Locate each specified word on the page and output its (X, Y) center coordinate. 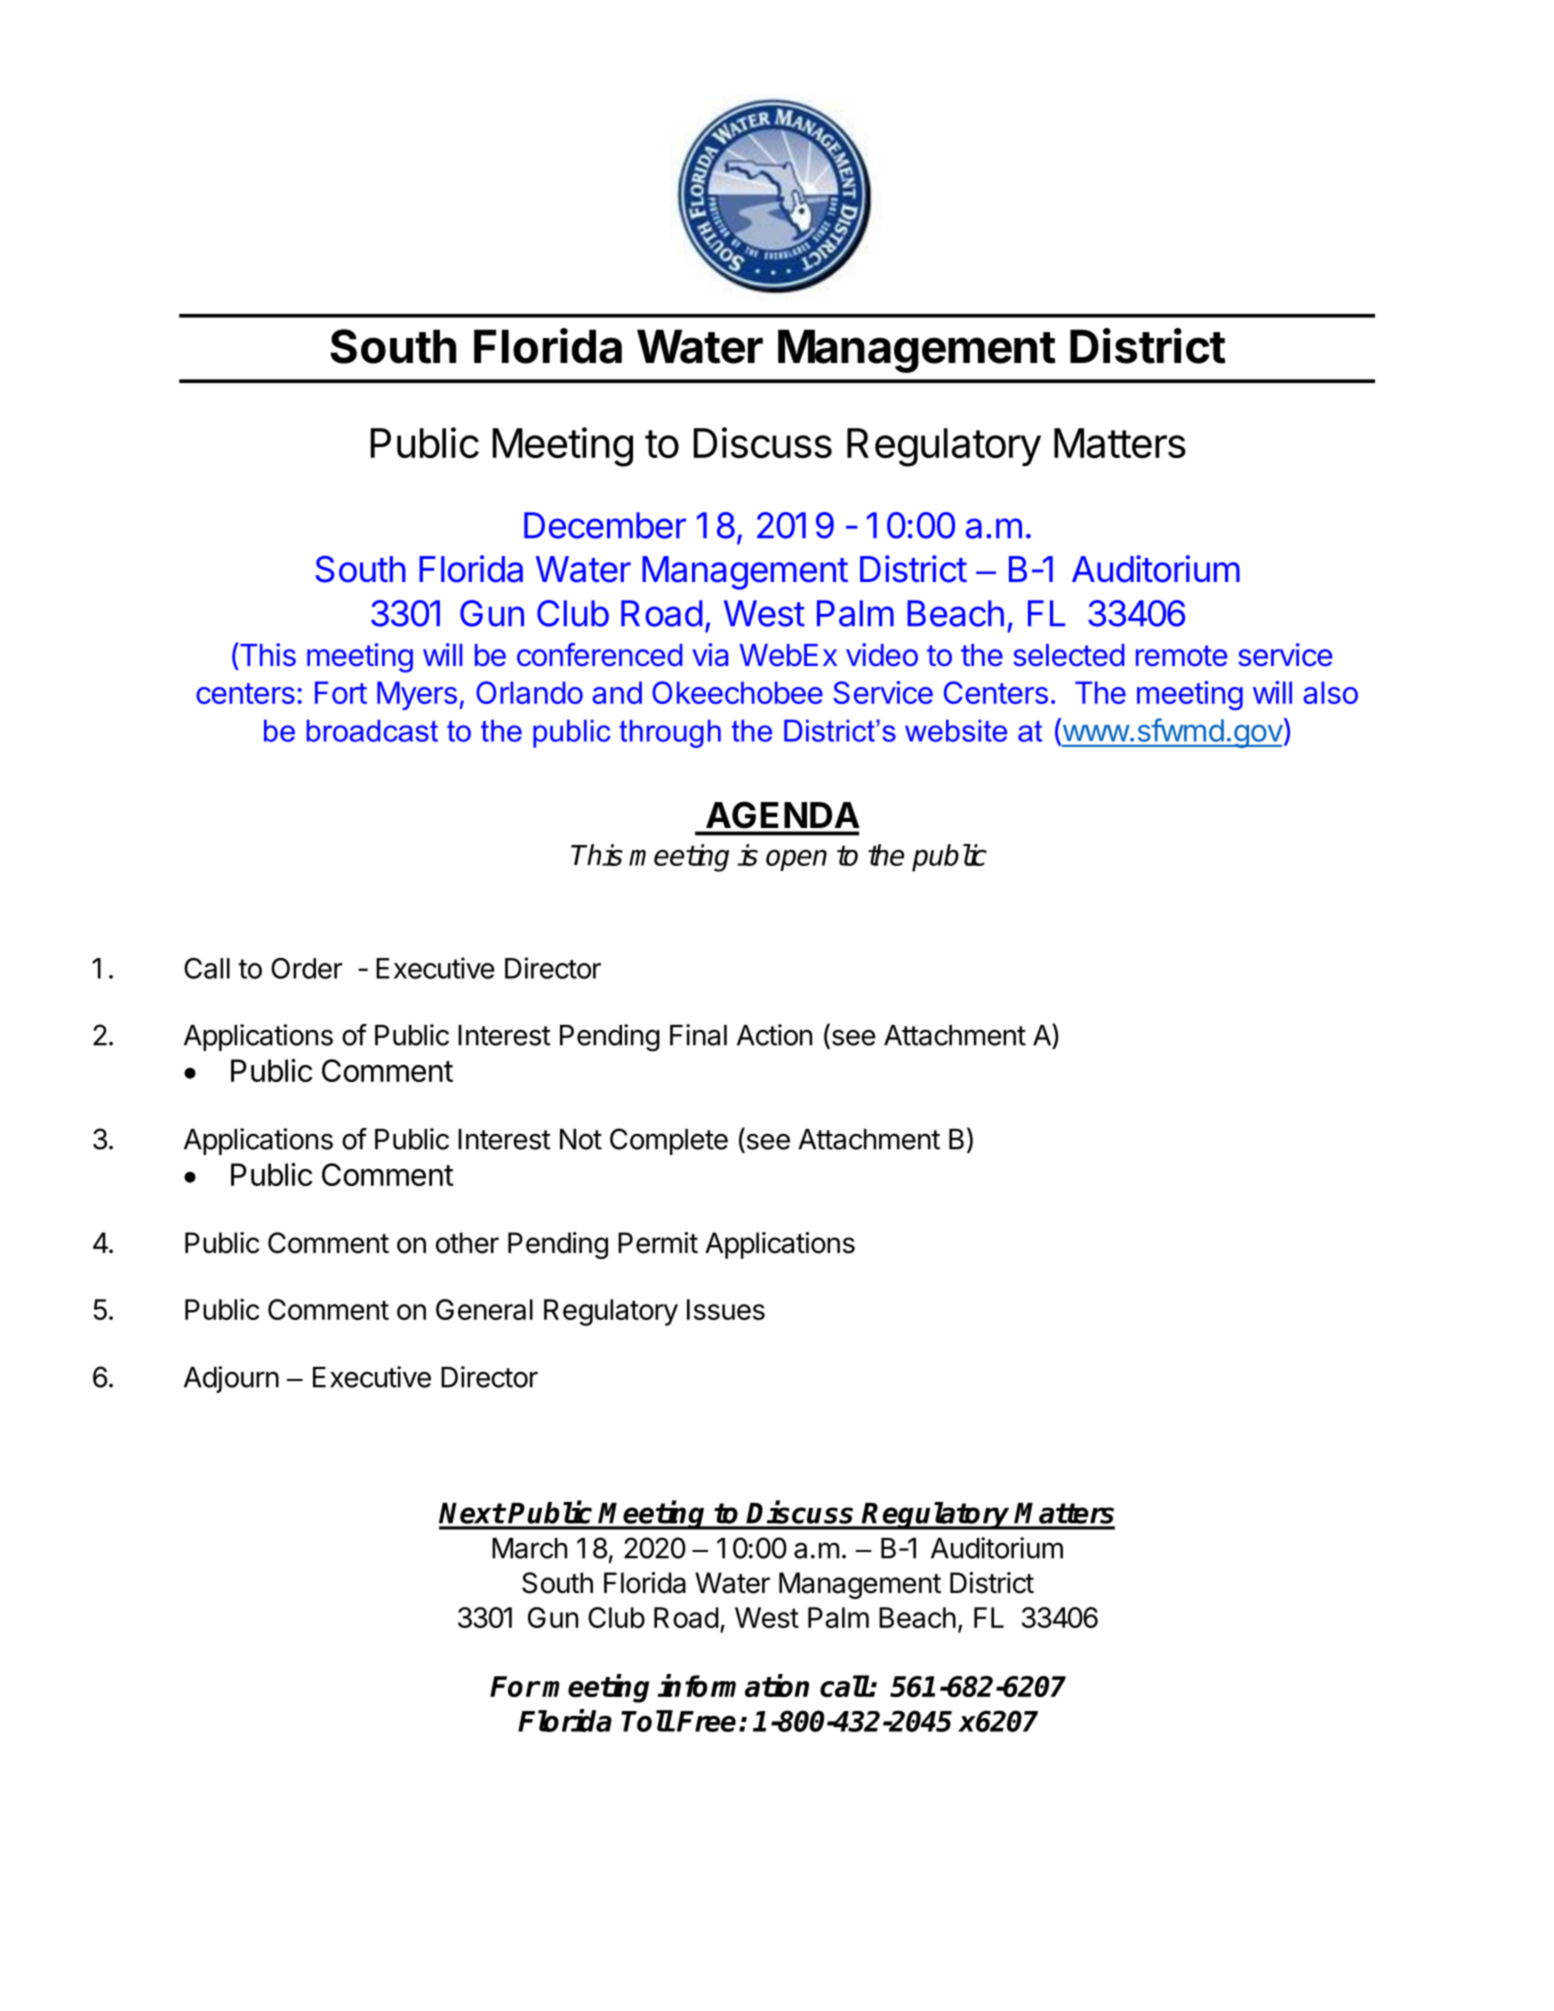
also (1330, 692)
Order (306, 968)
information (733, 1685)
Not (581, 1139)
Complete (669, 1141)
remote (1181, 656)
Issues (726, 1309)
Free (706, 1721)
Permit (658, 1243)
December (605, 525)
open (796, 860)
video (882, 655)
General (484, 1309)
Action (774, 1035)
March (529, 1548)
